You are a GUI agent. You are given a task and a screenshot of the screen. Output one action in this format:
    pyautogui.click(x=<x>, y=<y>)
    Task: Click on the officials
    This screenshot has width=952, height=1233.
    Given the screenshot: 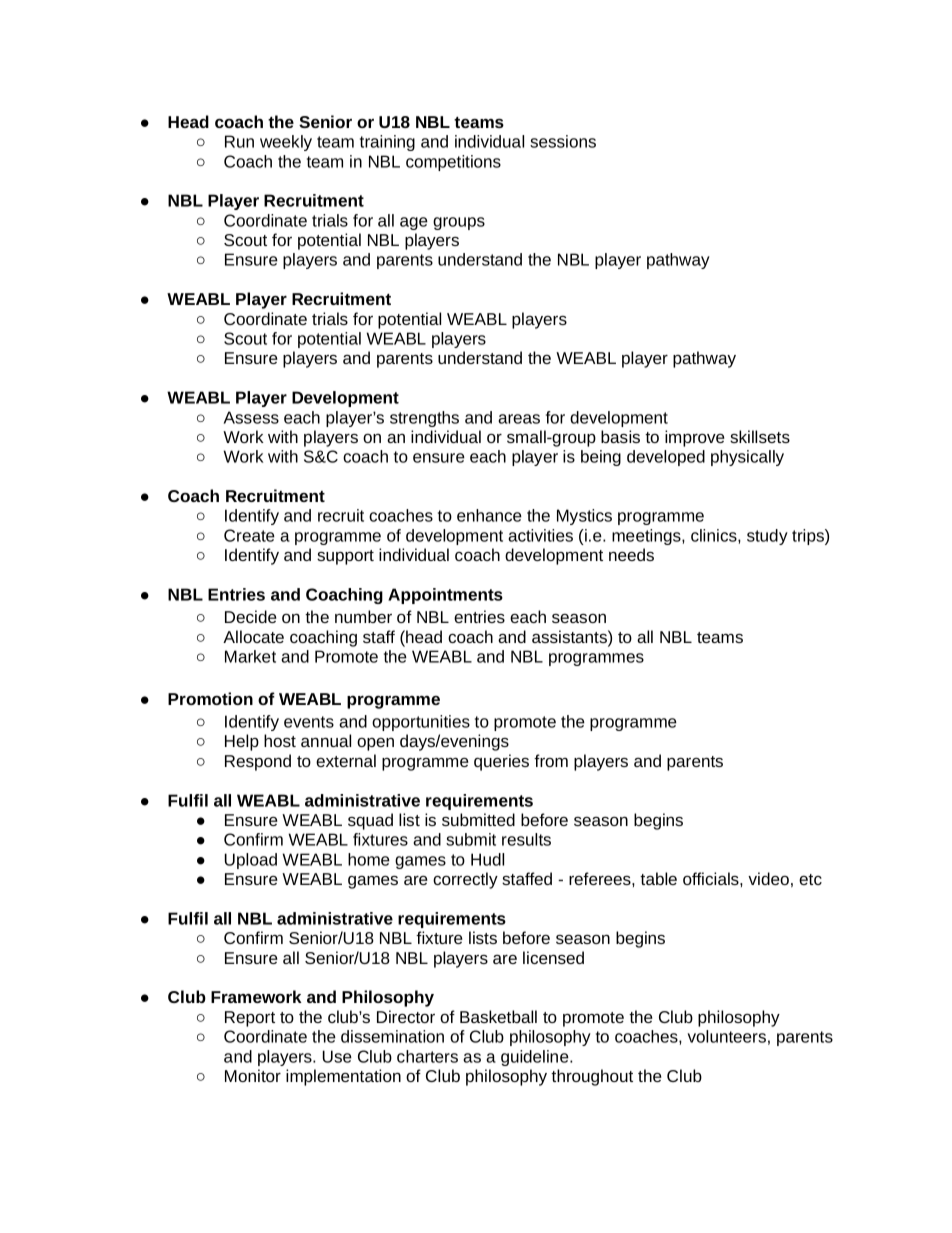 What is the action you would take?
    pyautogui.click(x=712, y=878)
